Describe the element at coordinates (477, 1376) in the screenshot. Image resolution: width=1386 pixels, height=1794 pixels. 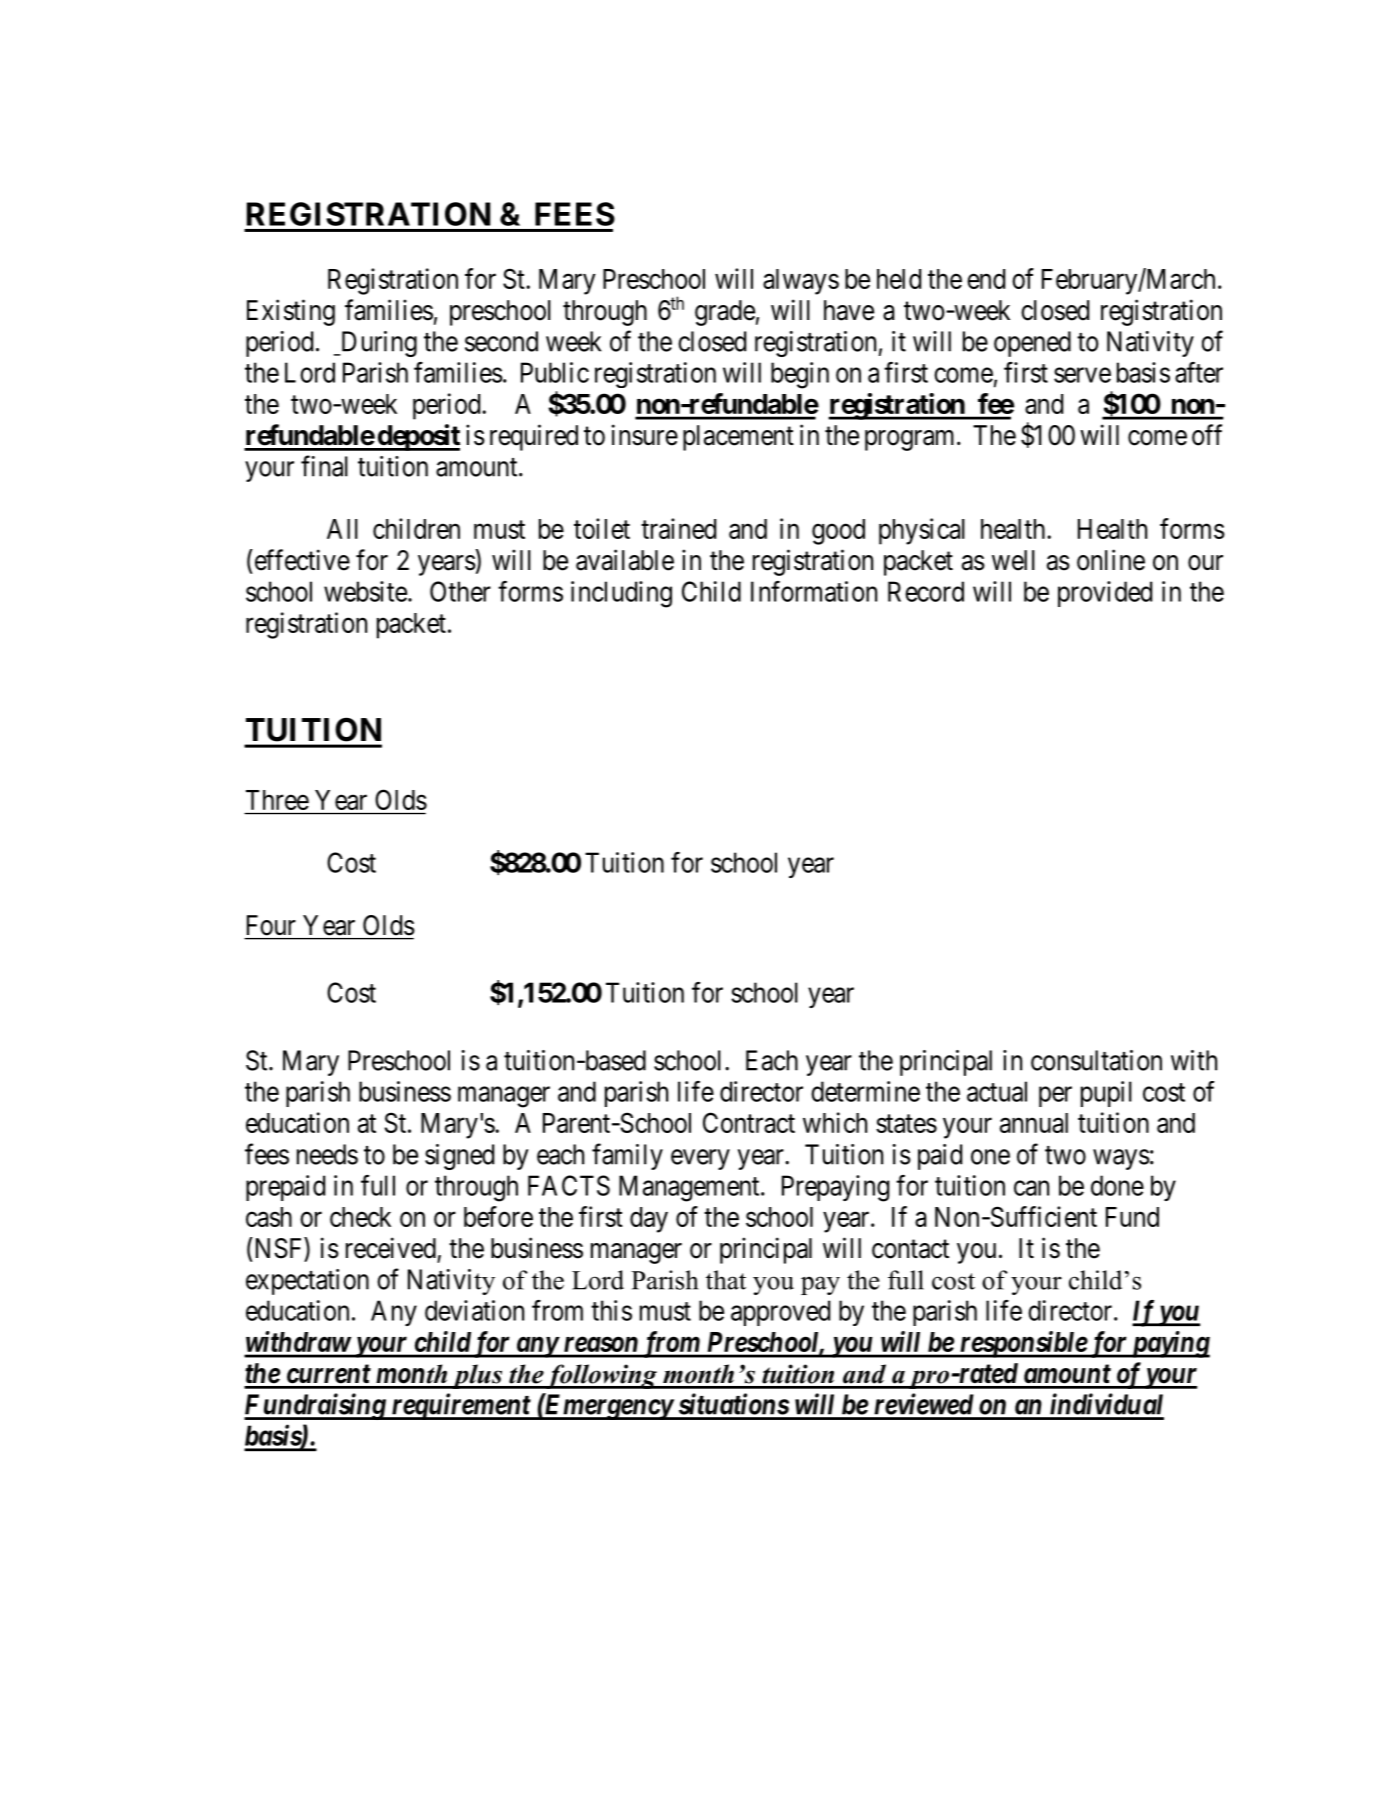
I see `plus` at that location.
